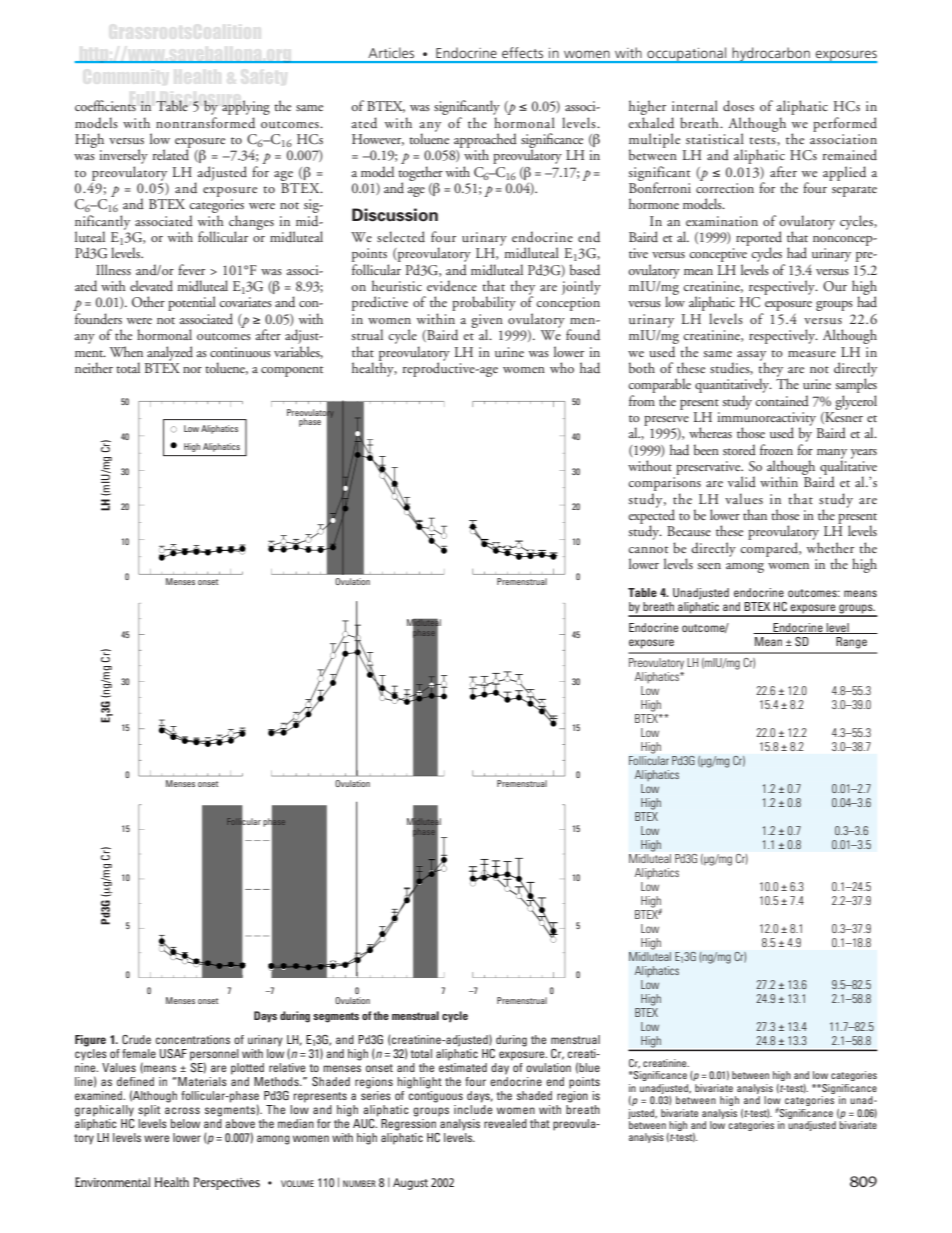 The image size is (952, 1233). What do you see at coordinates (648, 549) in the screenshot?
I see `cannot` at bounding box center [648, 549].
